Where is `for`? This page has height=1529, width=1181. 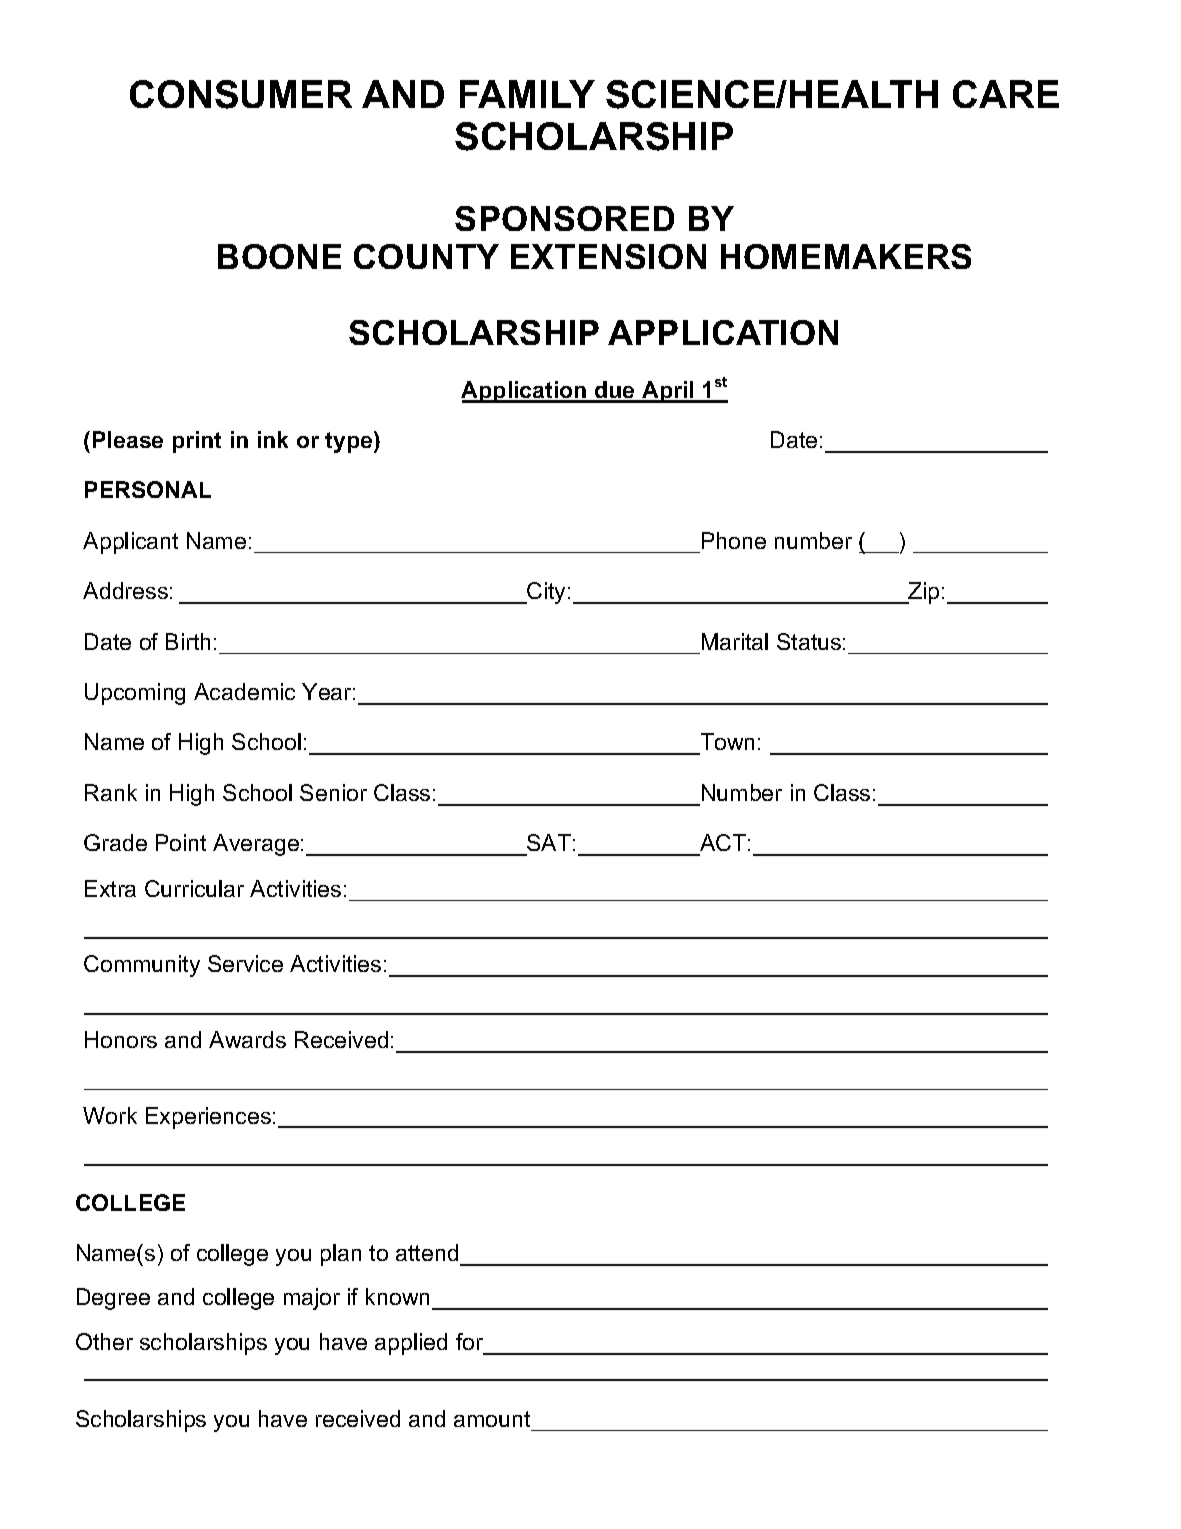
for is located at coordinates (469, 1341).
